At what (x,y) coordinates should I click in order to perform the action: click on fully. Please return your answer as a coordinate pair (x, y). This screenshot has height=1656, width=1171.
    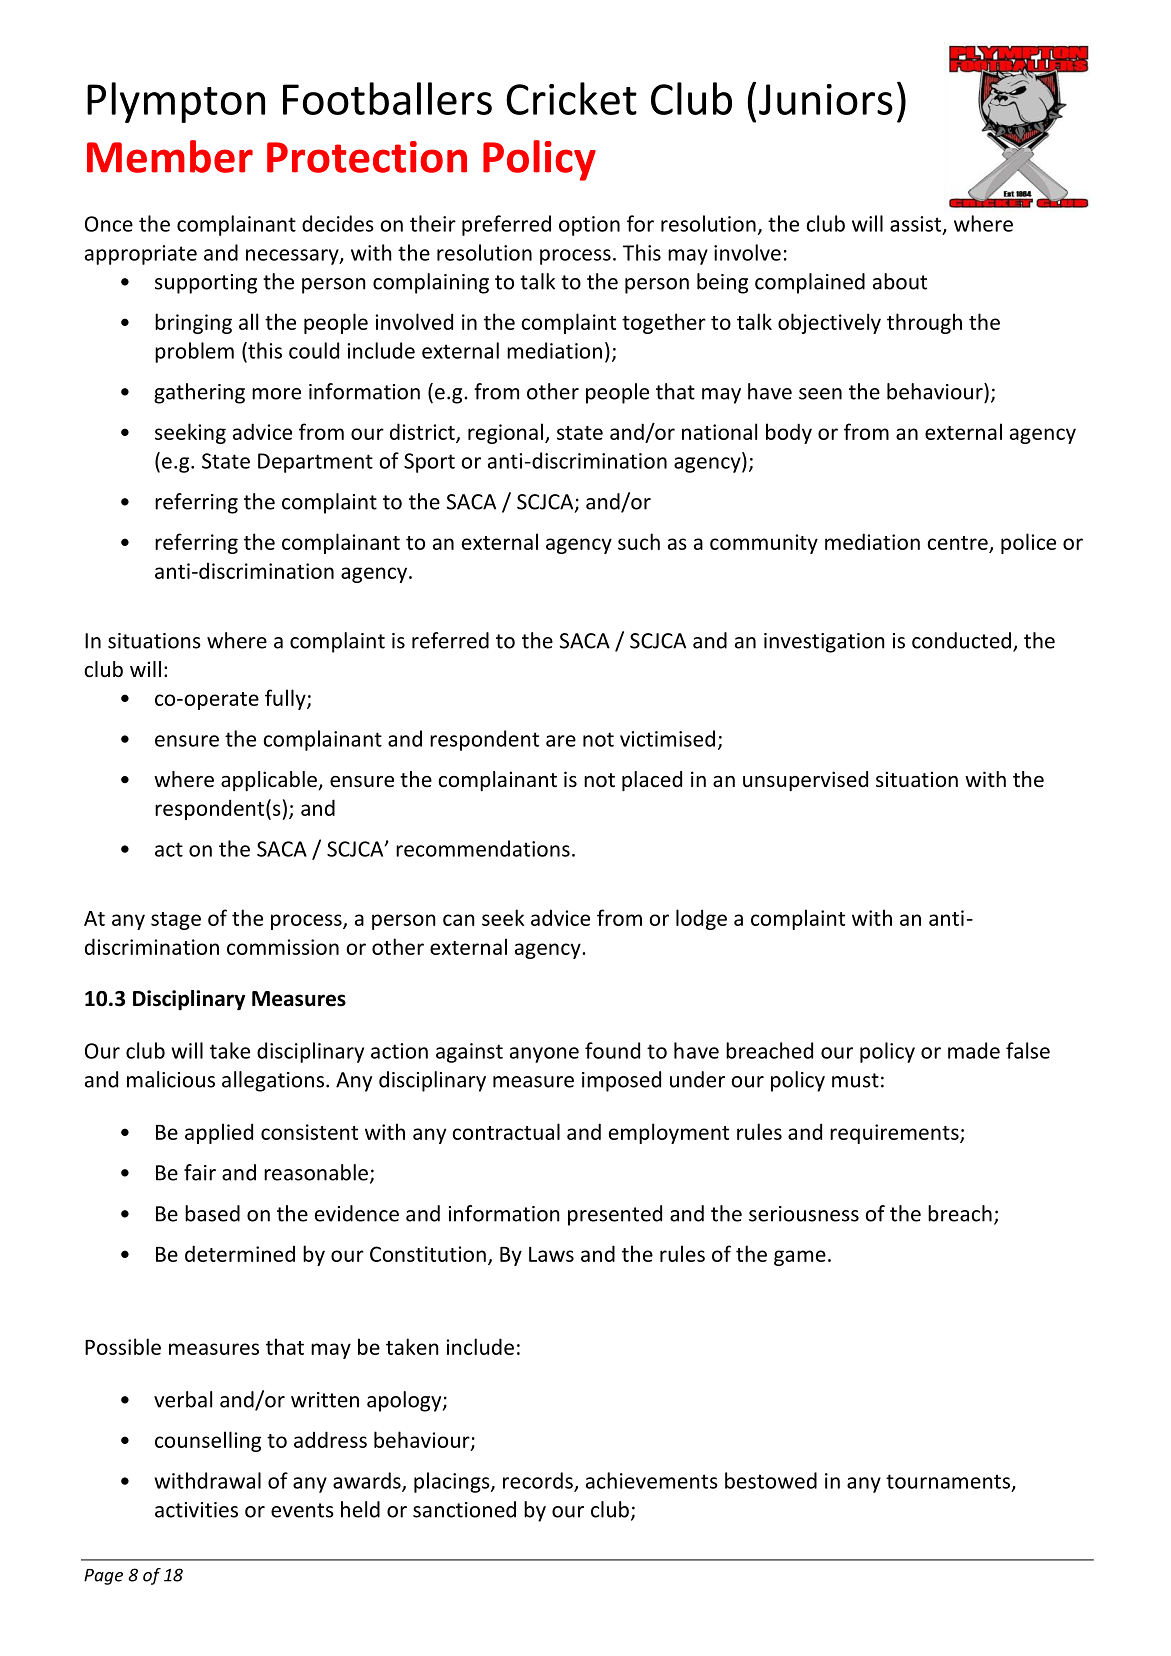
    Looking at the image, I should click on (286, 699).
